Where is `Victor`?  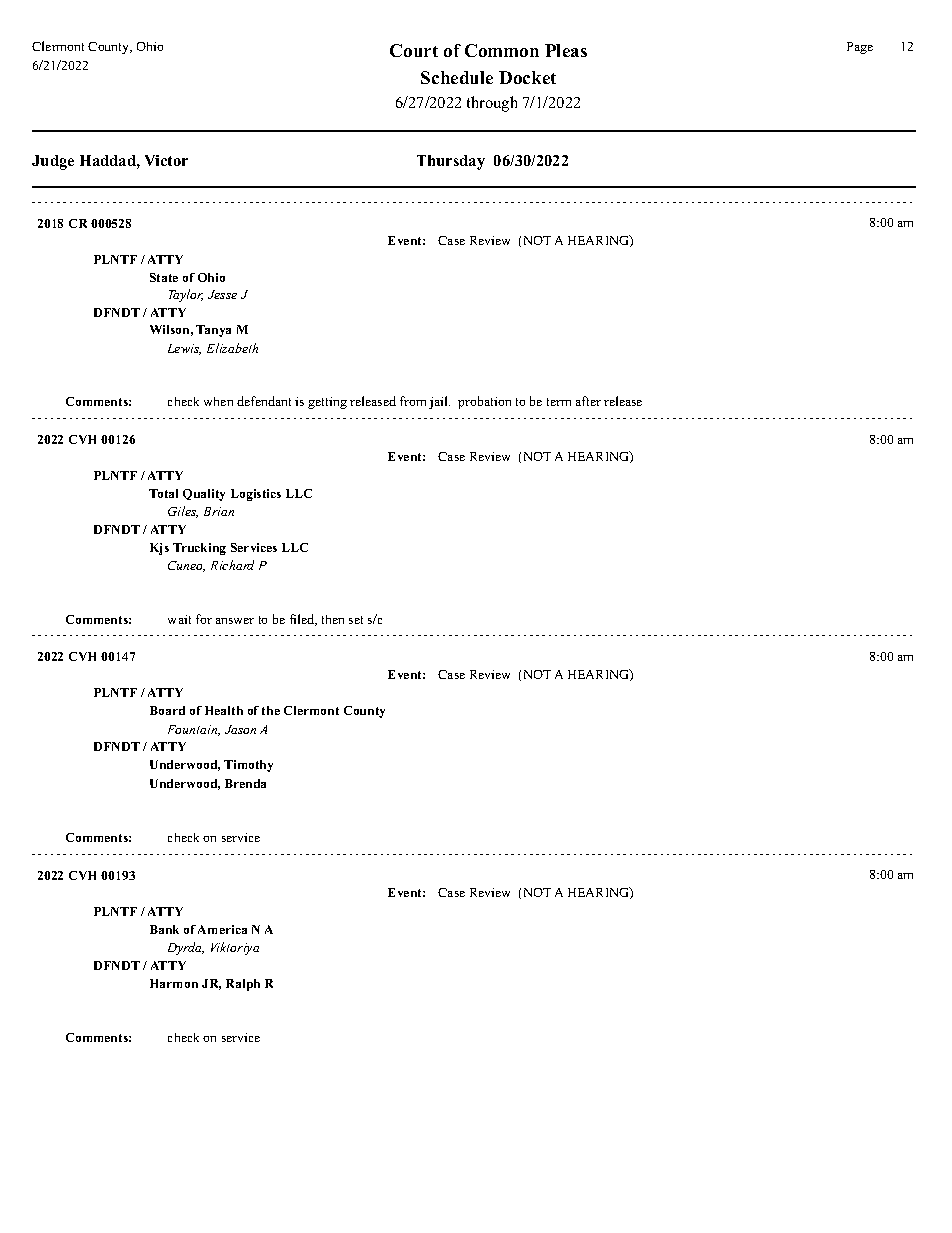
Victor is located at coordinates (166, 160).
